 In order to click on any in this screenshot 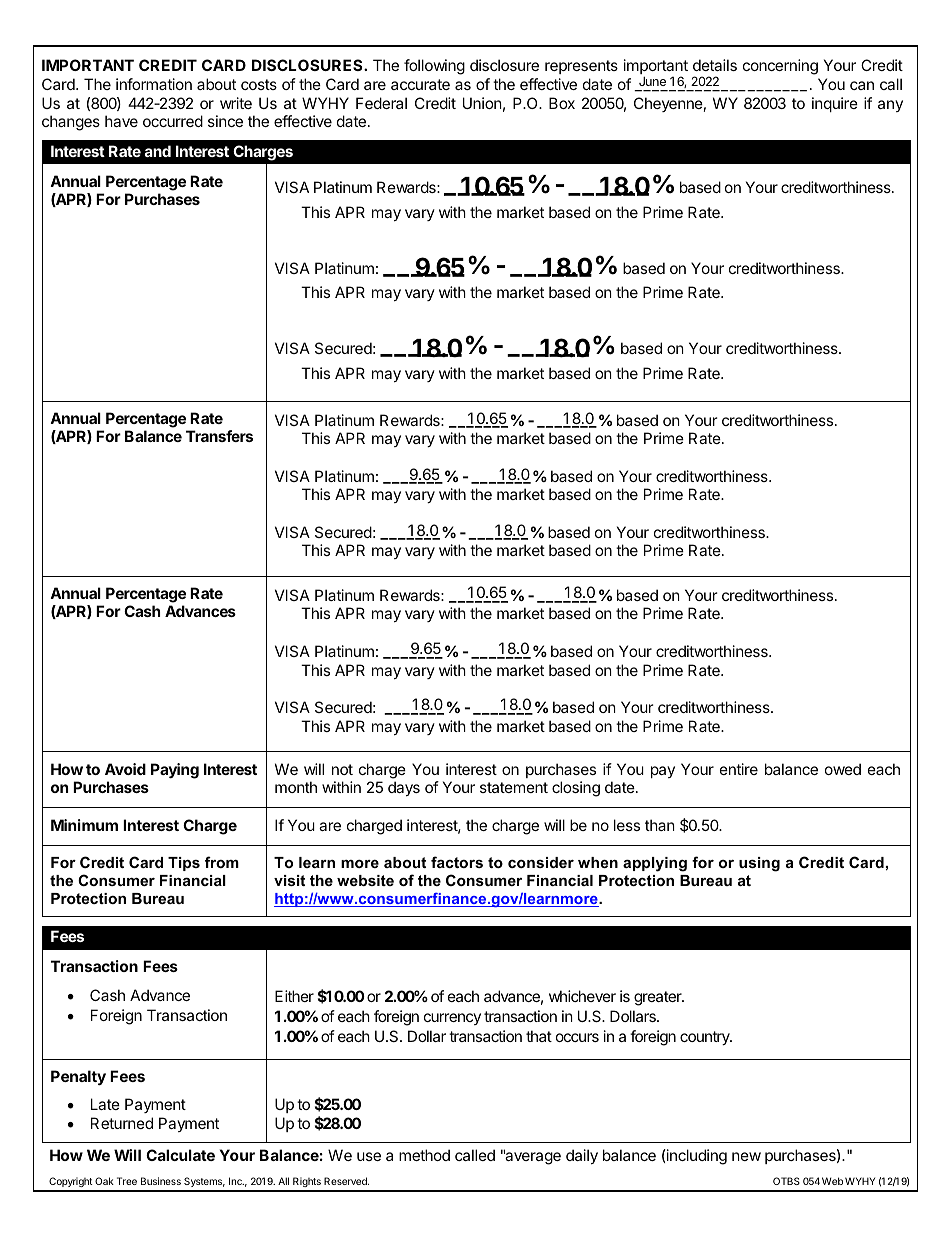, I will do `click(890, 106)`.
